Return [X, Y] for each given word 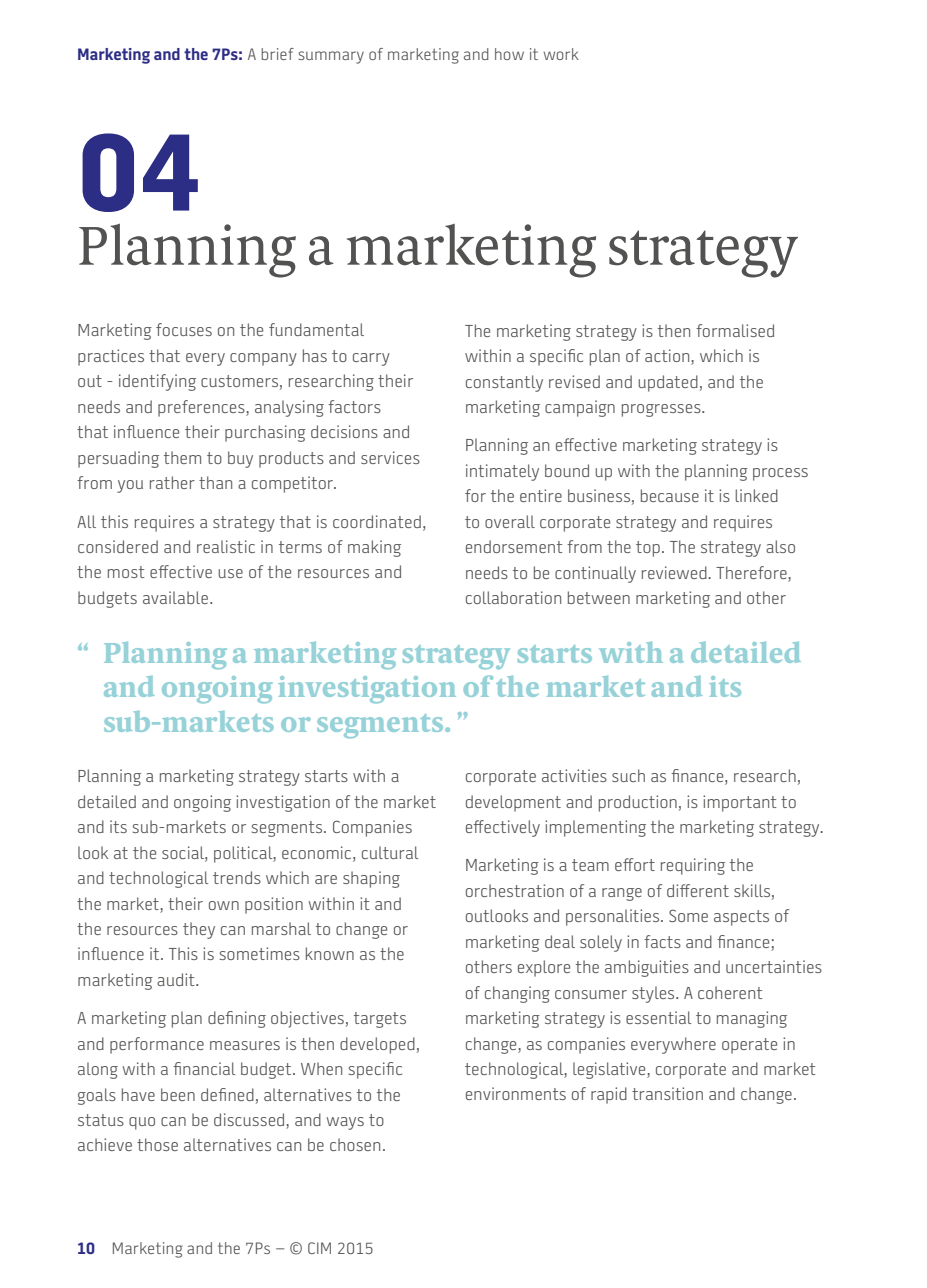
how [509, 54]
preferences [202, 408]
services [390, 457]
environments [516, 1093]
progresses [662, 410]
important [740, 803]
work [561, 54]
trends [237, 877]
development [513, 803]
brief [277, 54]
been [178, 1094]
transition [667, 1093]
